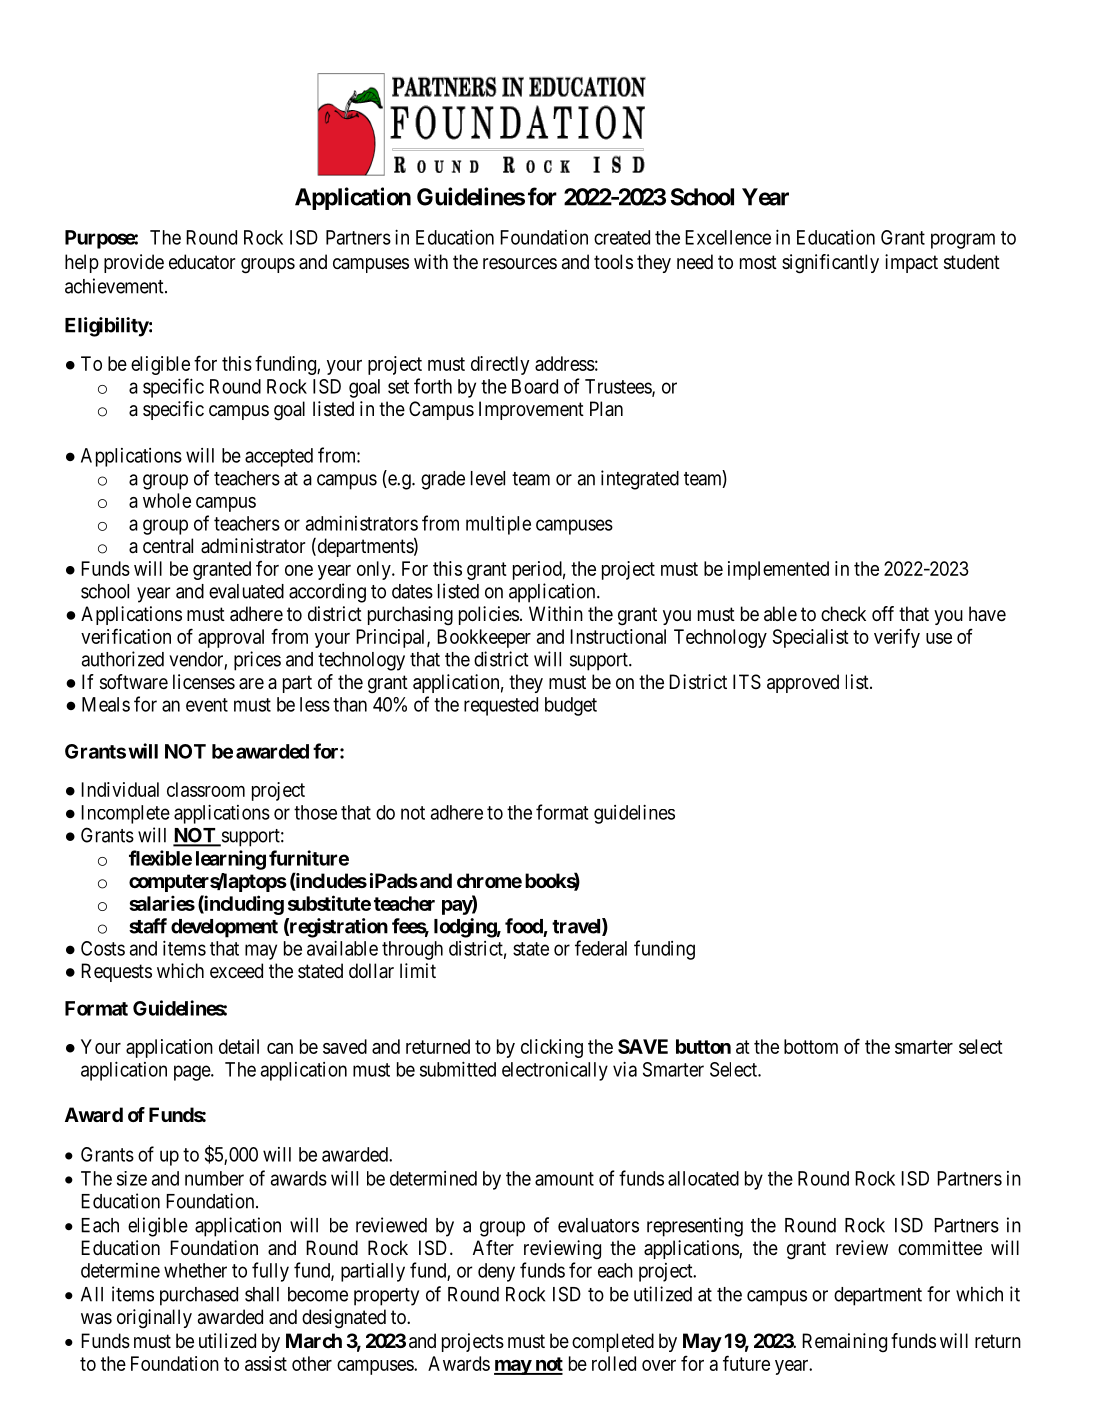 The width and height of the page is (1093, 1415). I want to click on approved, so click(803, 683).
